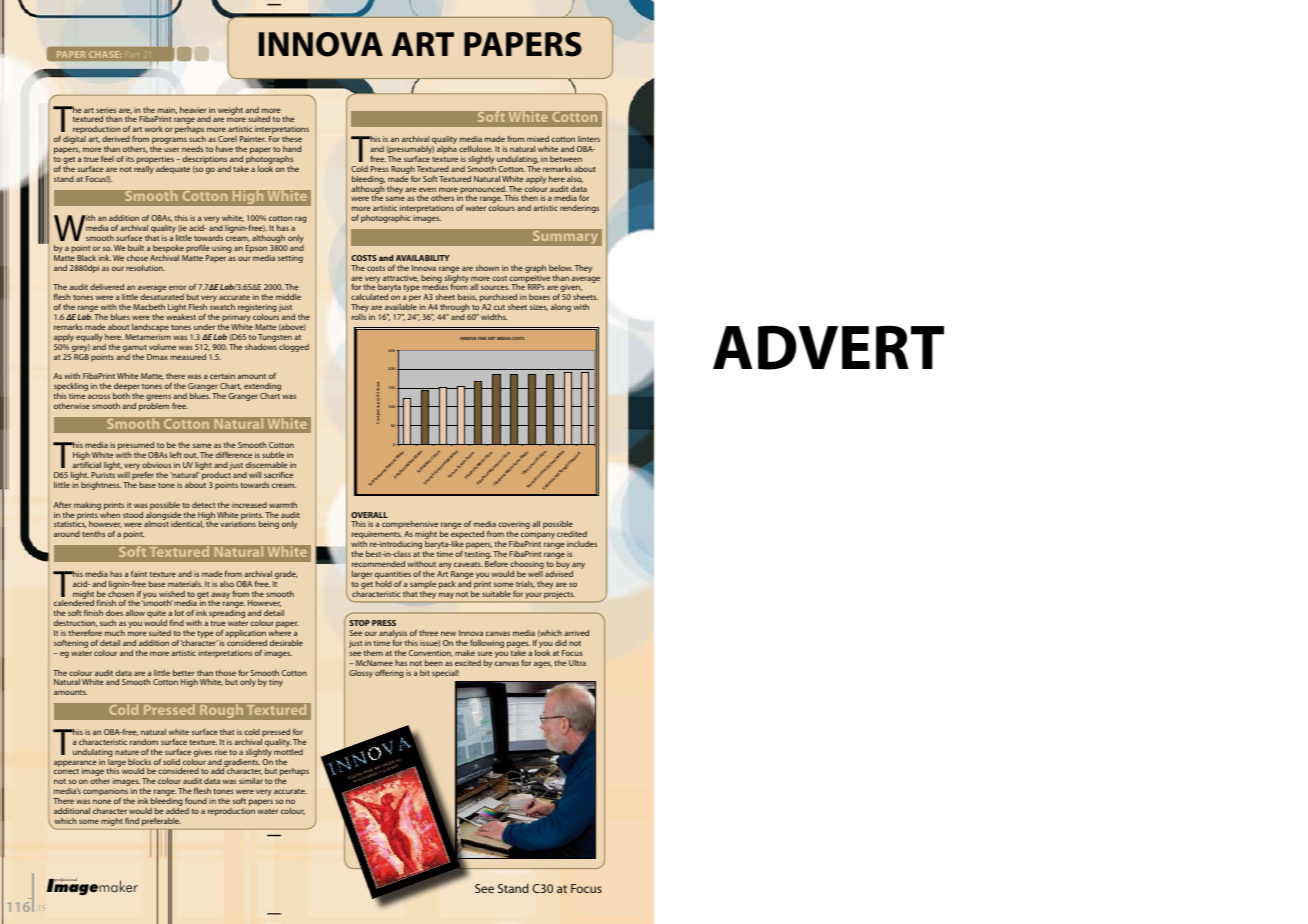 The height and width of the image is (924, 1308). What do you see at coordinates (154, 129) in the image?
I see `work` at bounding box center [154, 129].
